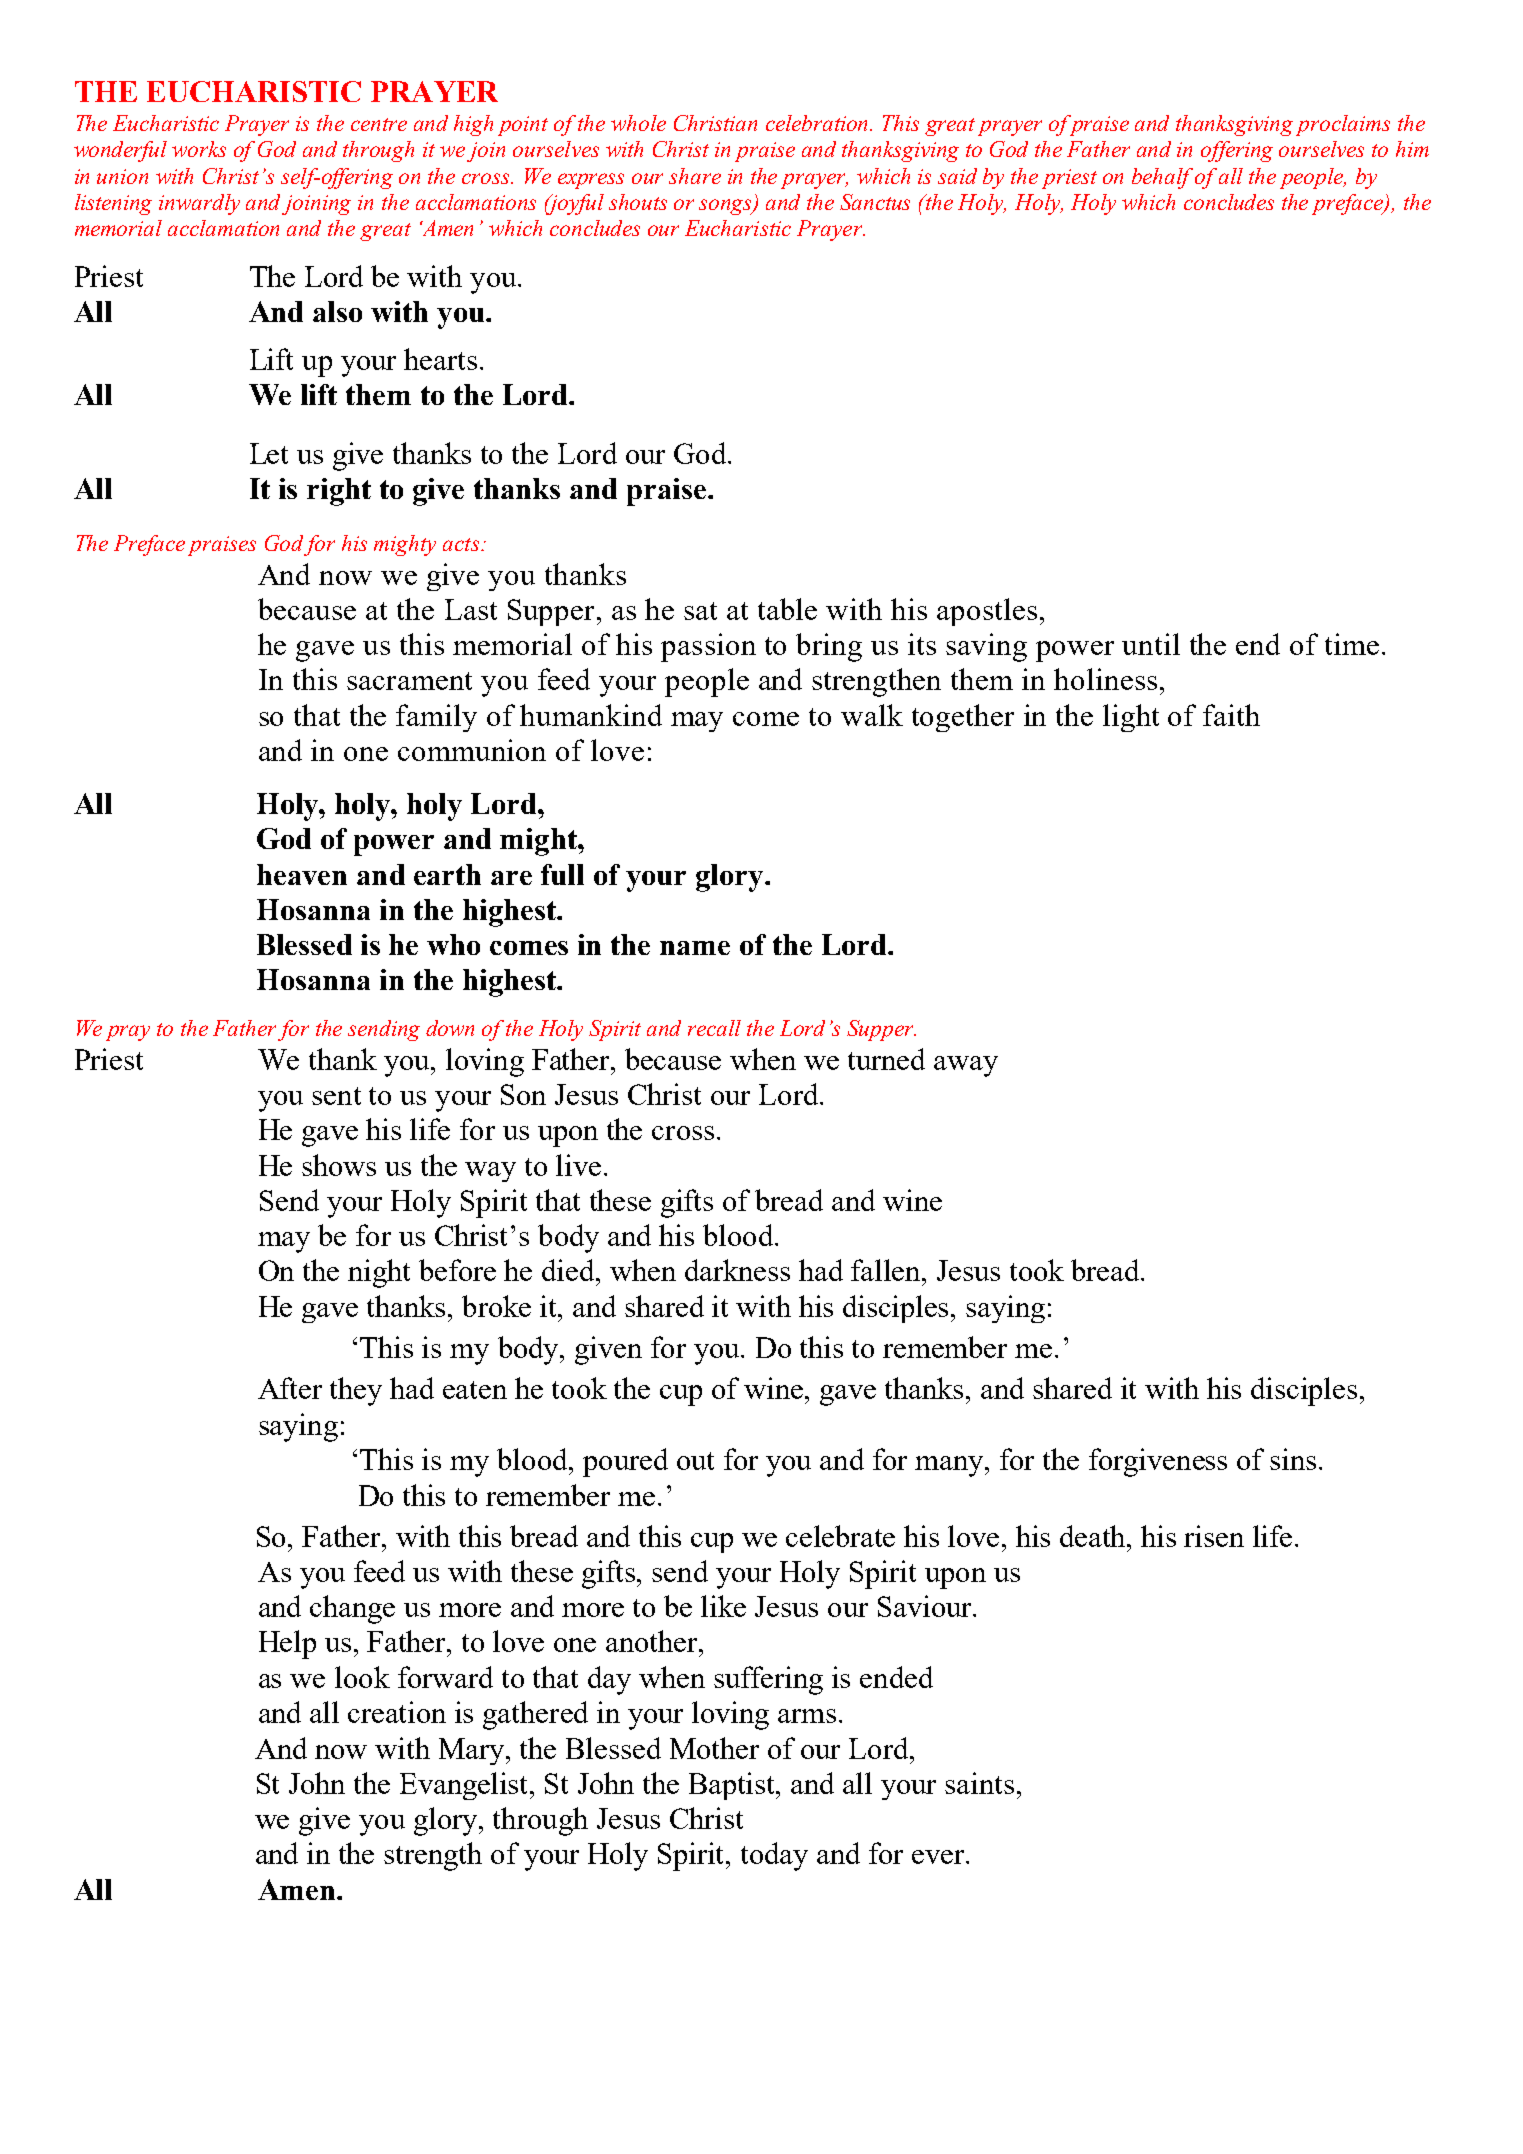  I want to click on saints, so click(979, 1783).
